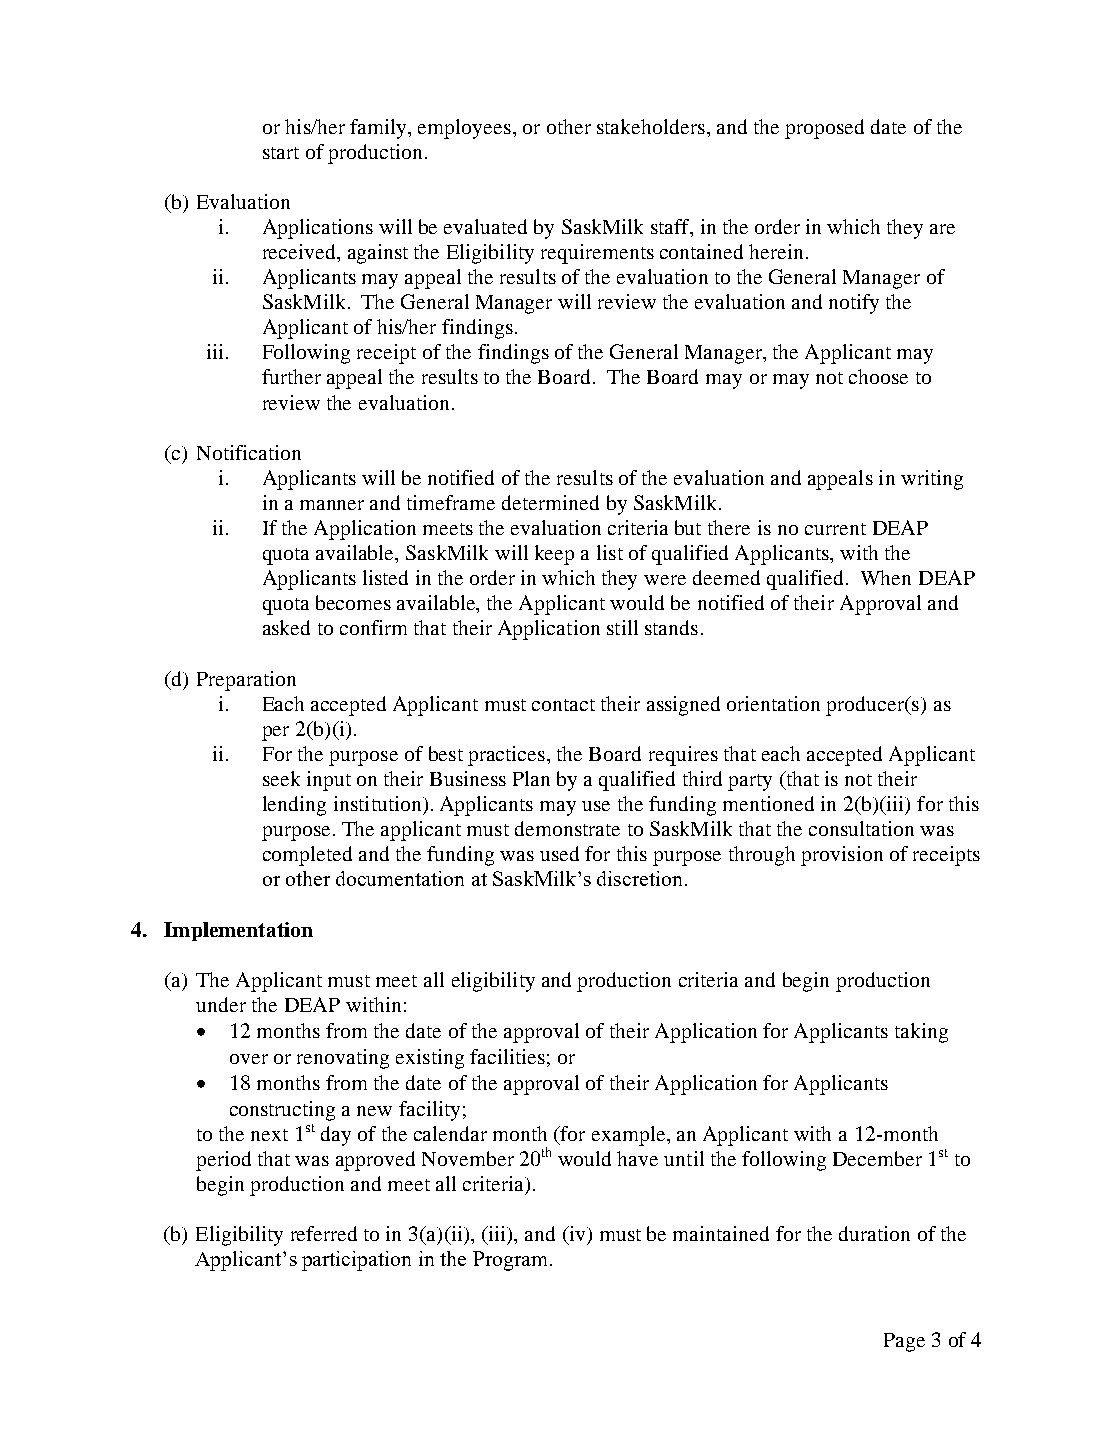 This document has width=1113, height=1440. I want to click on manner, so click(332, 505).
